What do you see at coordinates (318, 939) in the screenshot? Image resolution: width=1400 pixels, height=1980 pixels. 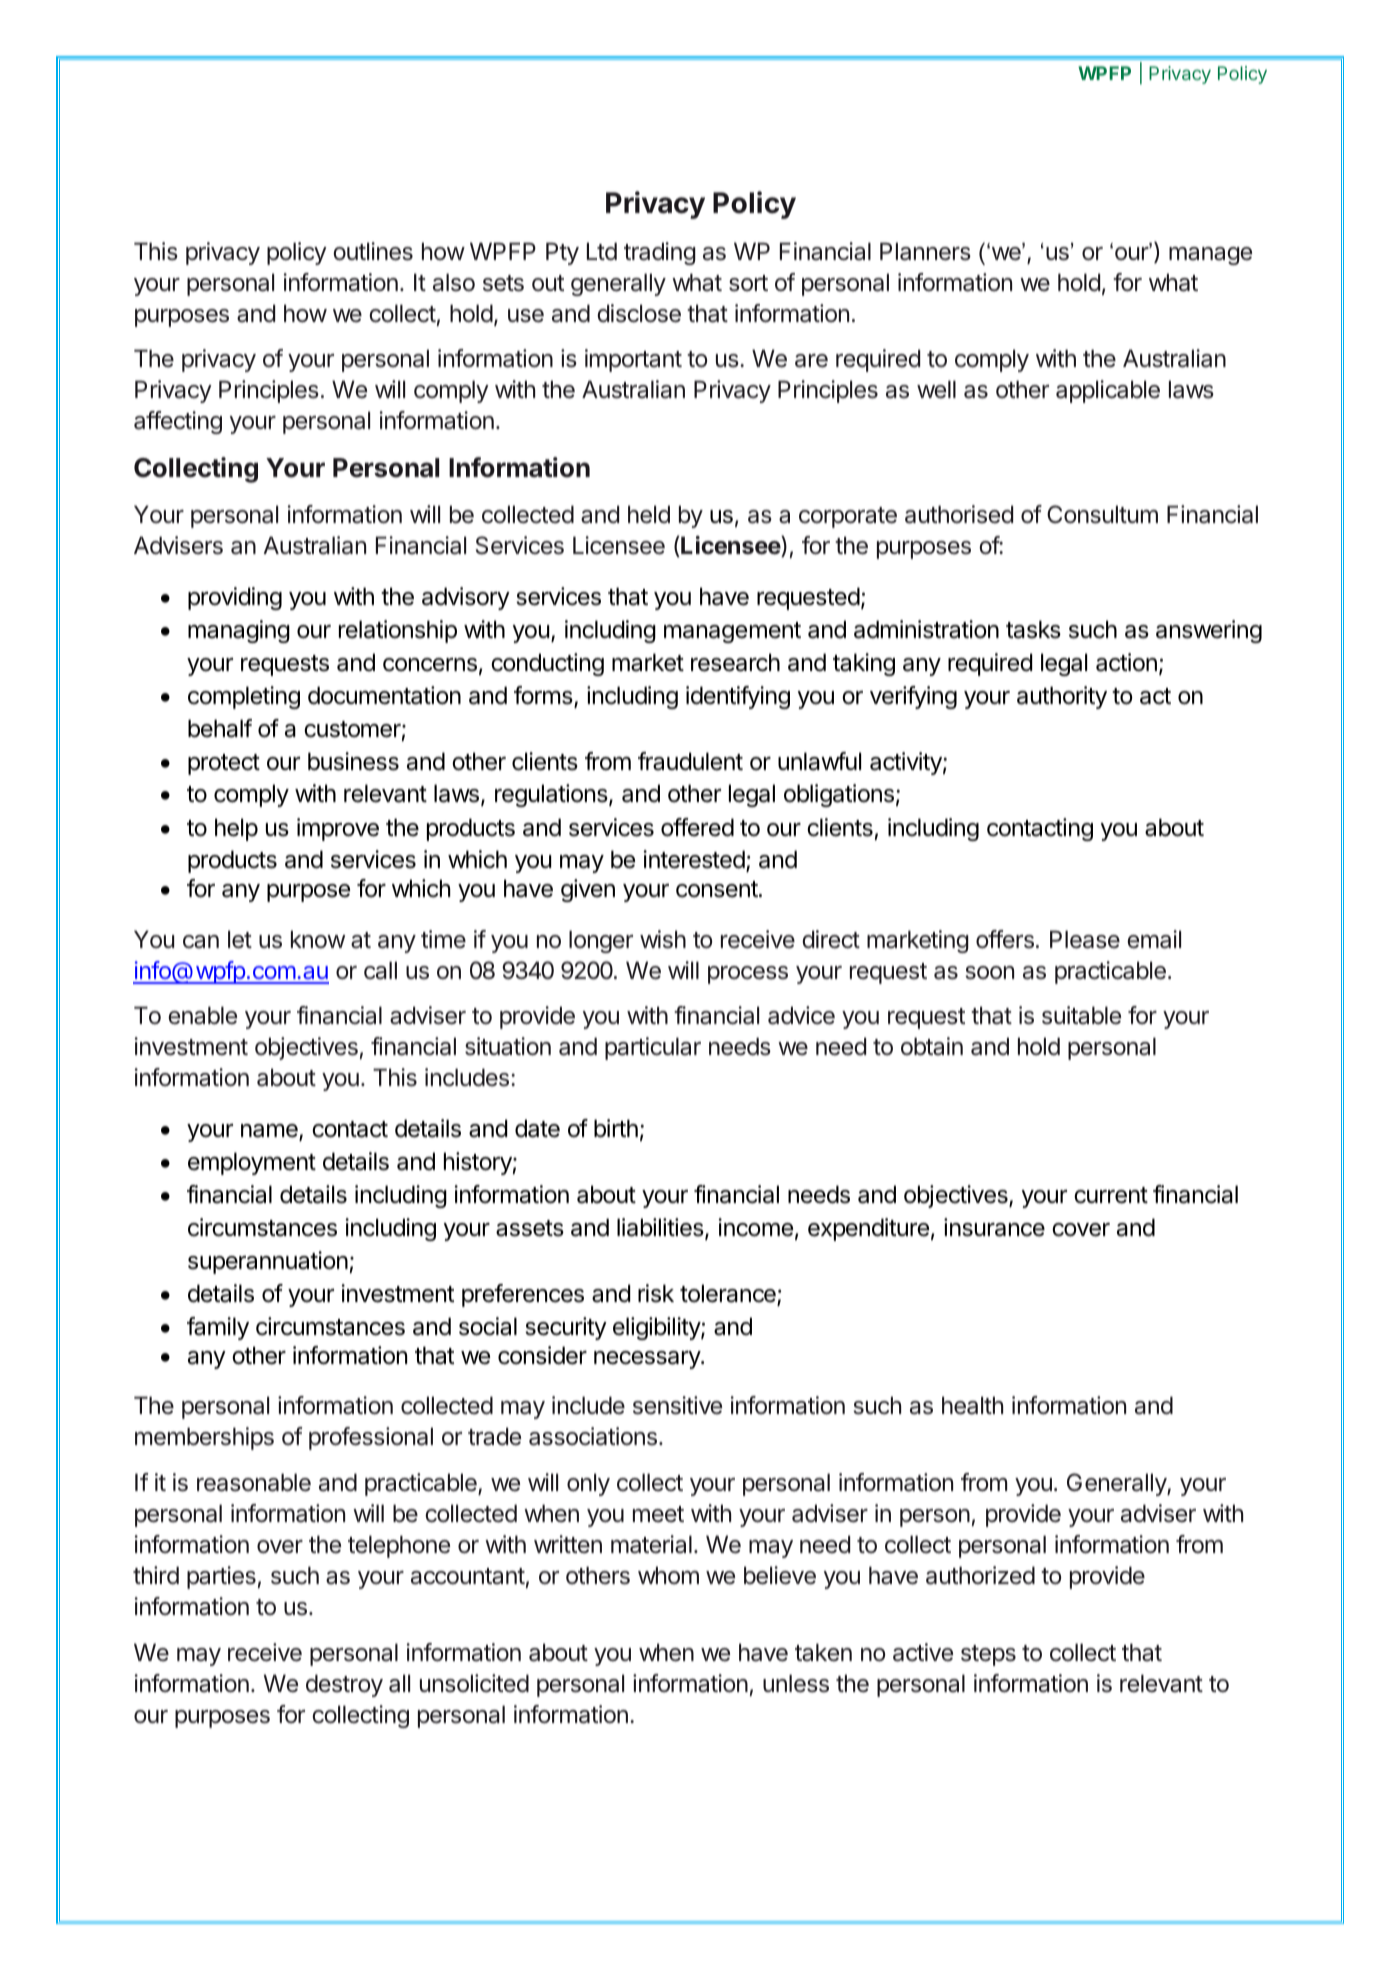 I see `know` at bounding box center [318, 939].
